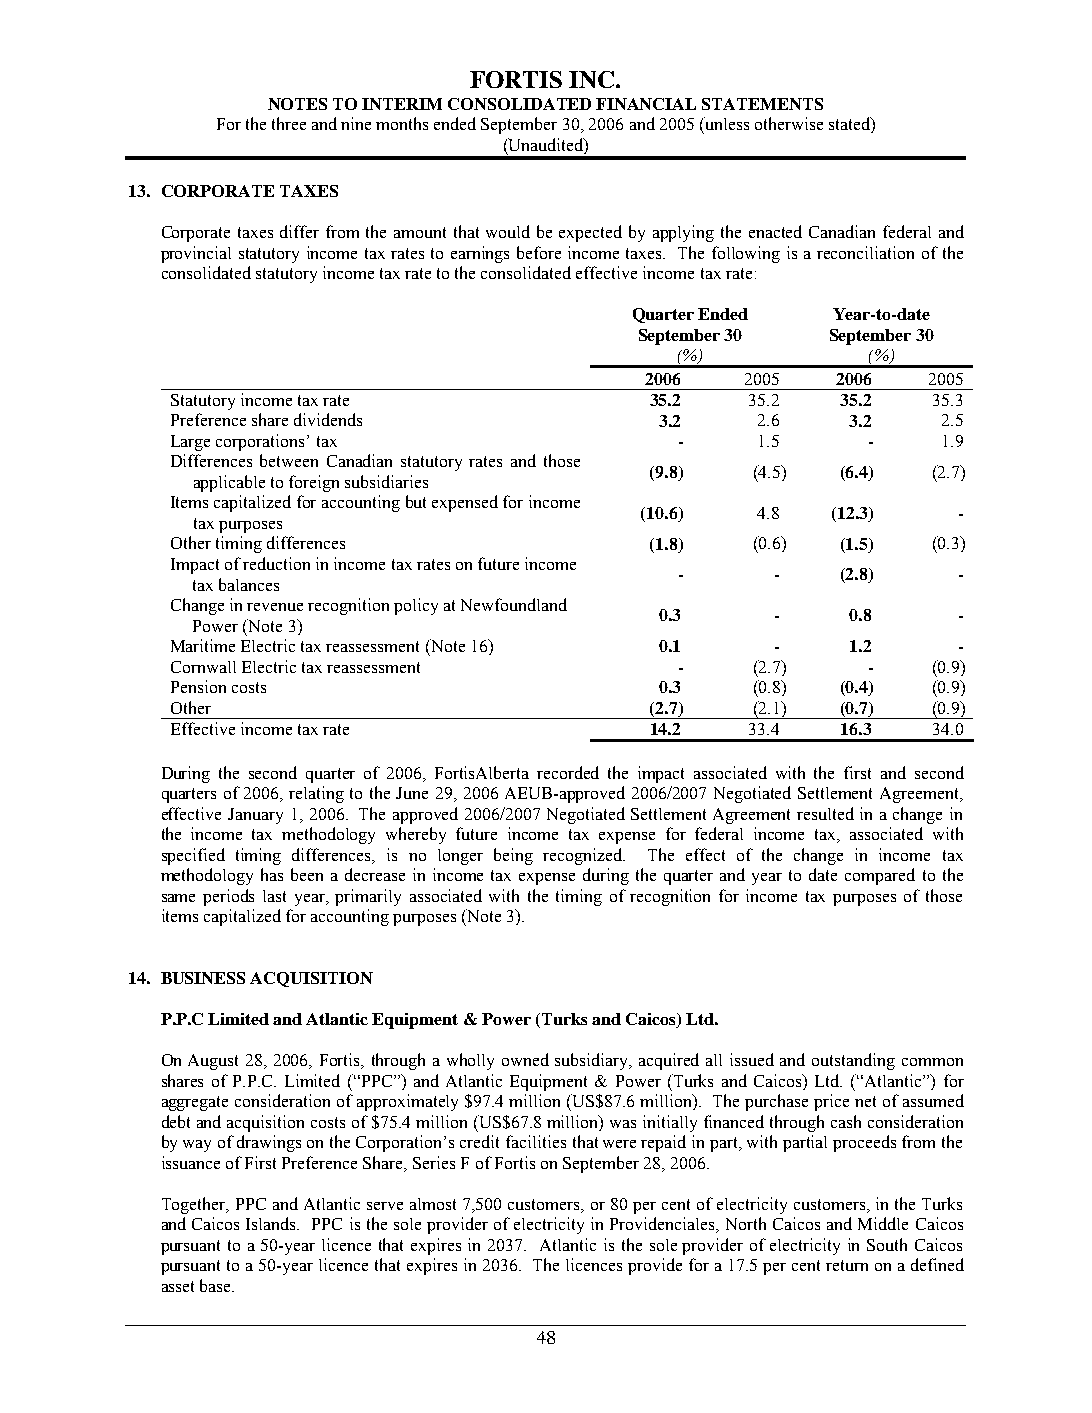  I want to click on FINANCIAL, so click(646, 104).
